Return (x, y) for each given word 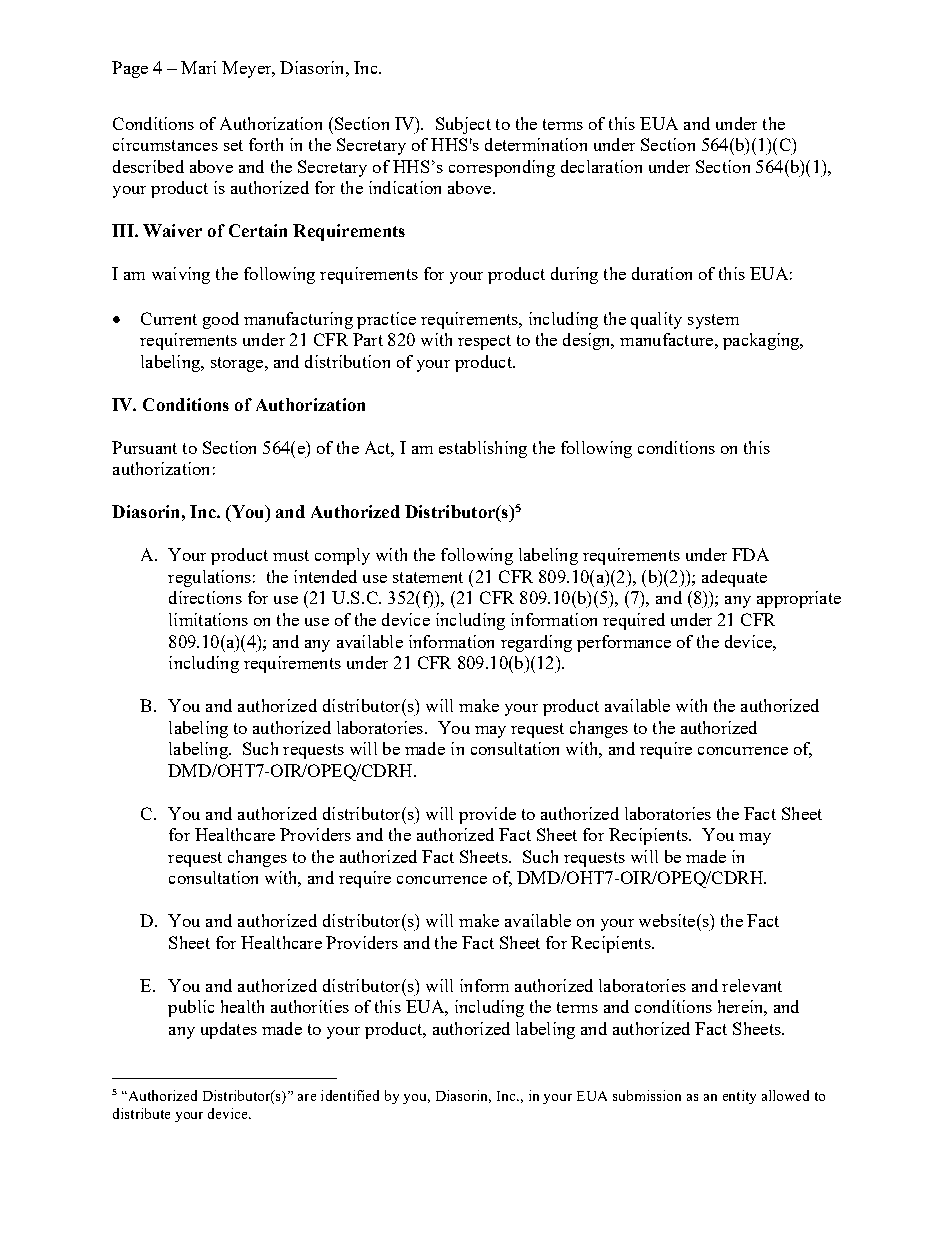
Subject (463, 125)
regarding (536, 643)
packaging (762, 341)
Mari (198, 67)
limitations (208, 619)
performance (624, 643)
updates (229, 1030)
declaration (601, 166)
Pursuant (144, 447)
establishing (483, 449)
